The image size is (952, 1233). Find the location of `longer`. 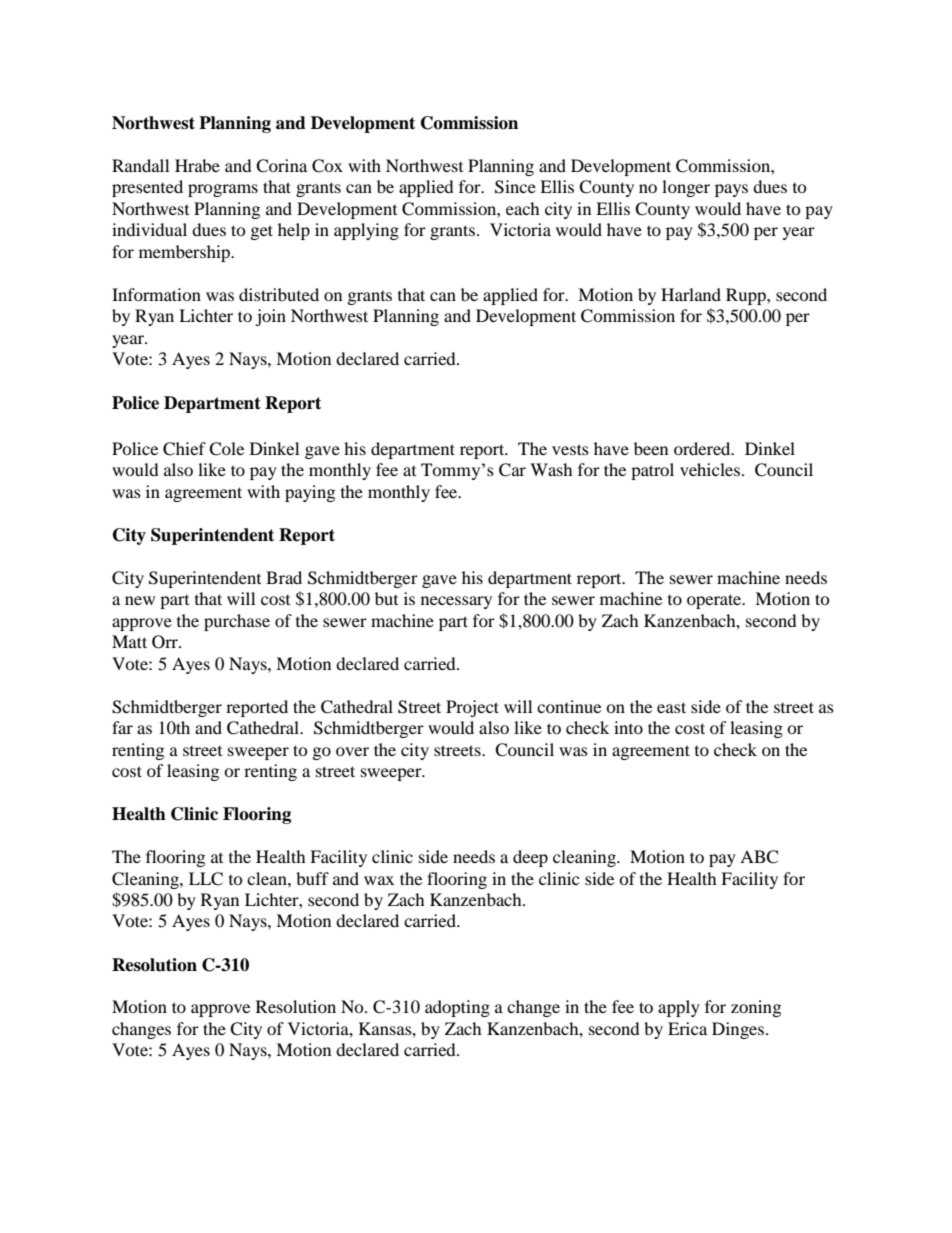

longer is located at coordinates (686, 188).
